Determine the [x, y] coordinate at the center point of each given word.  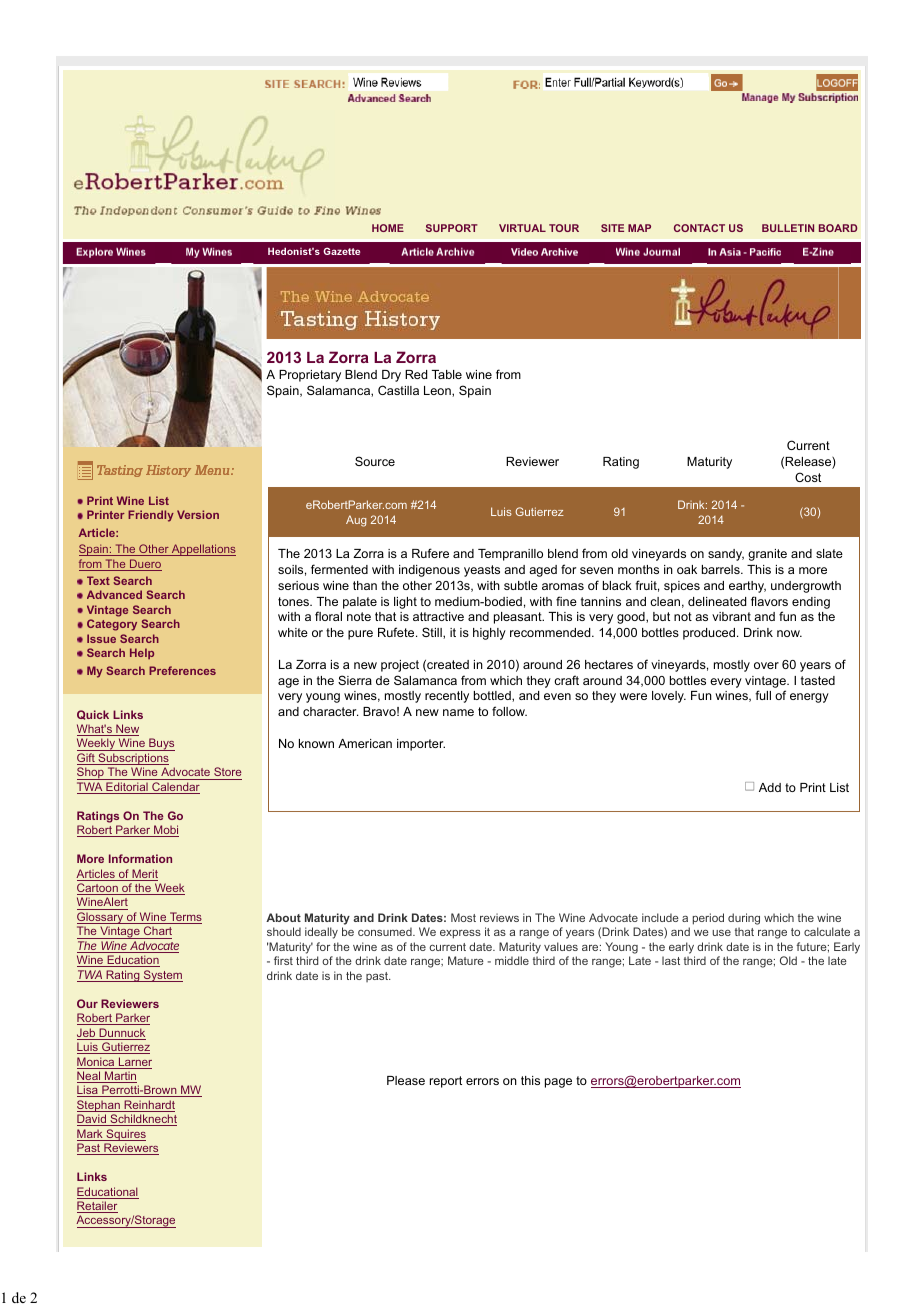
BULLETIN [788, 228]
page [558, 1083]
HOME [388, 228]
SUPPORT [452, 228]
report [446, 1082]
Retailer [97, 1207]
